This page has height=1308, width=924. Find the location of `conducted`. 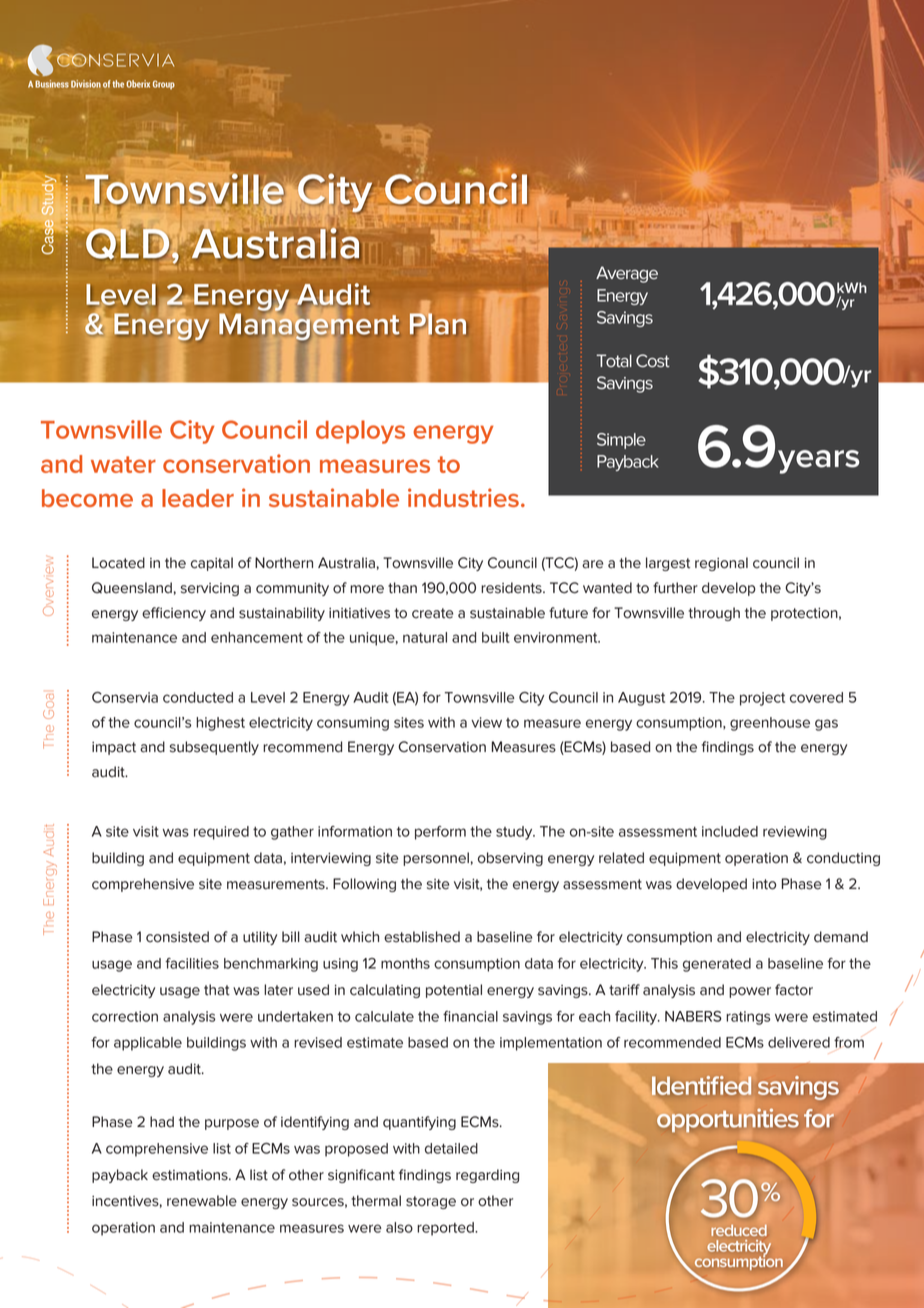

conducted is located at coordinates (198, 697).
